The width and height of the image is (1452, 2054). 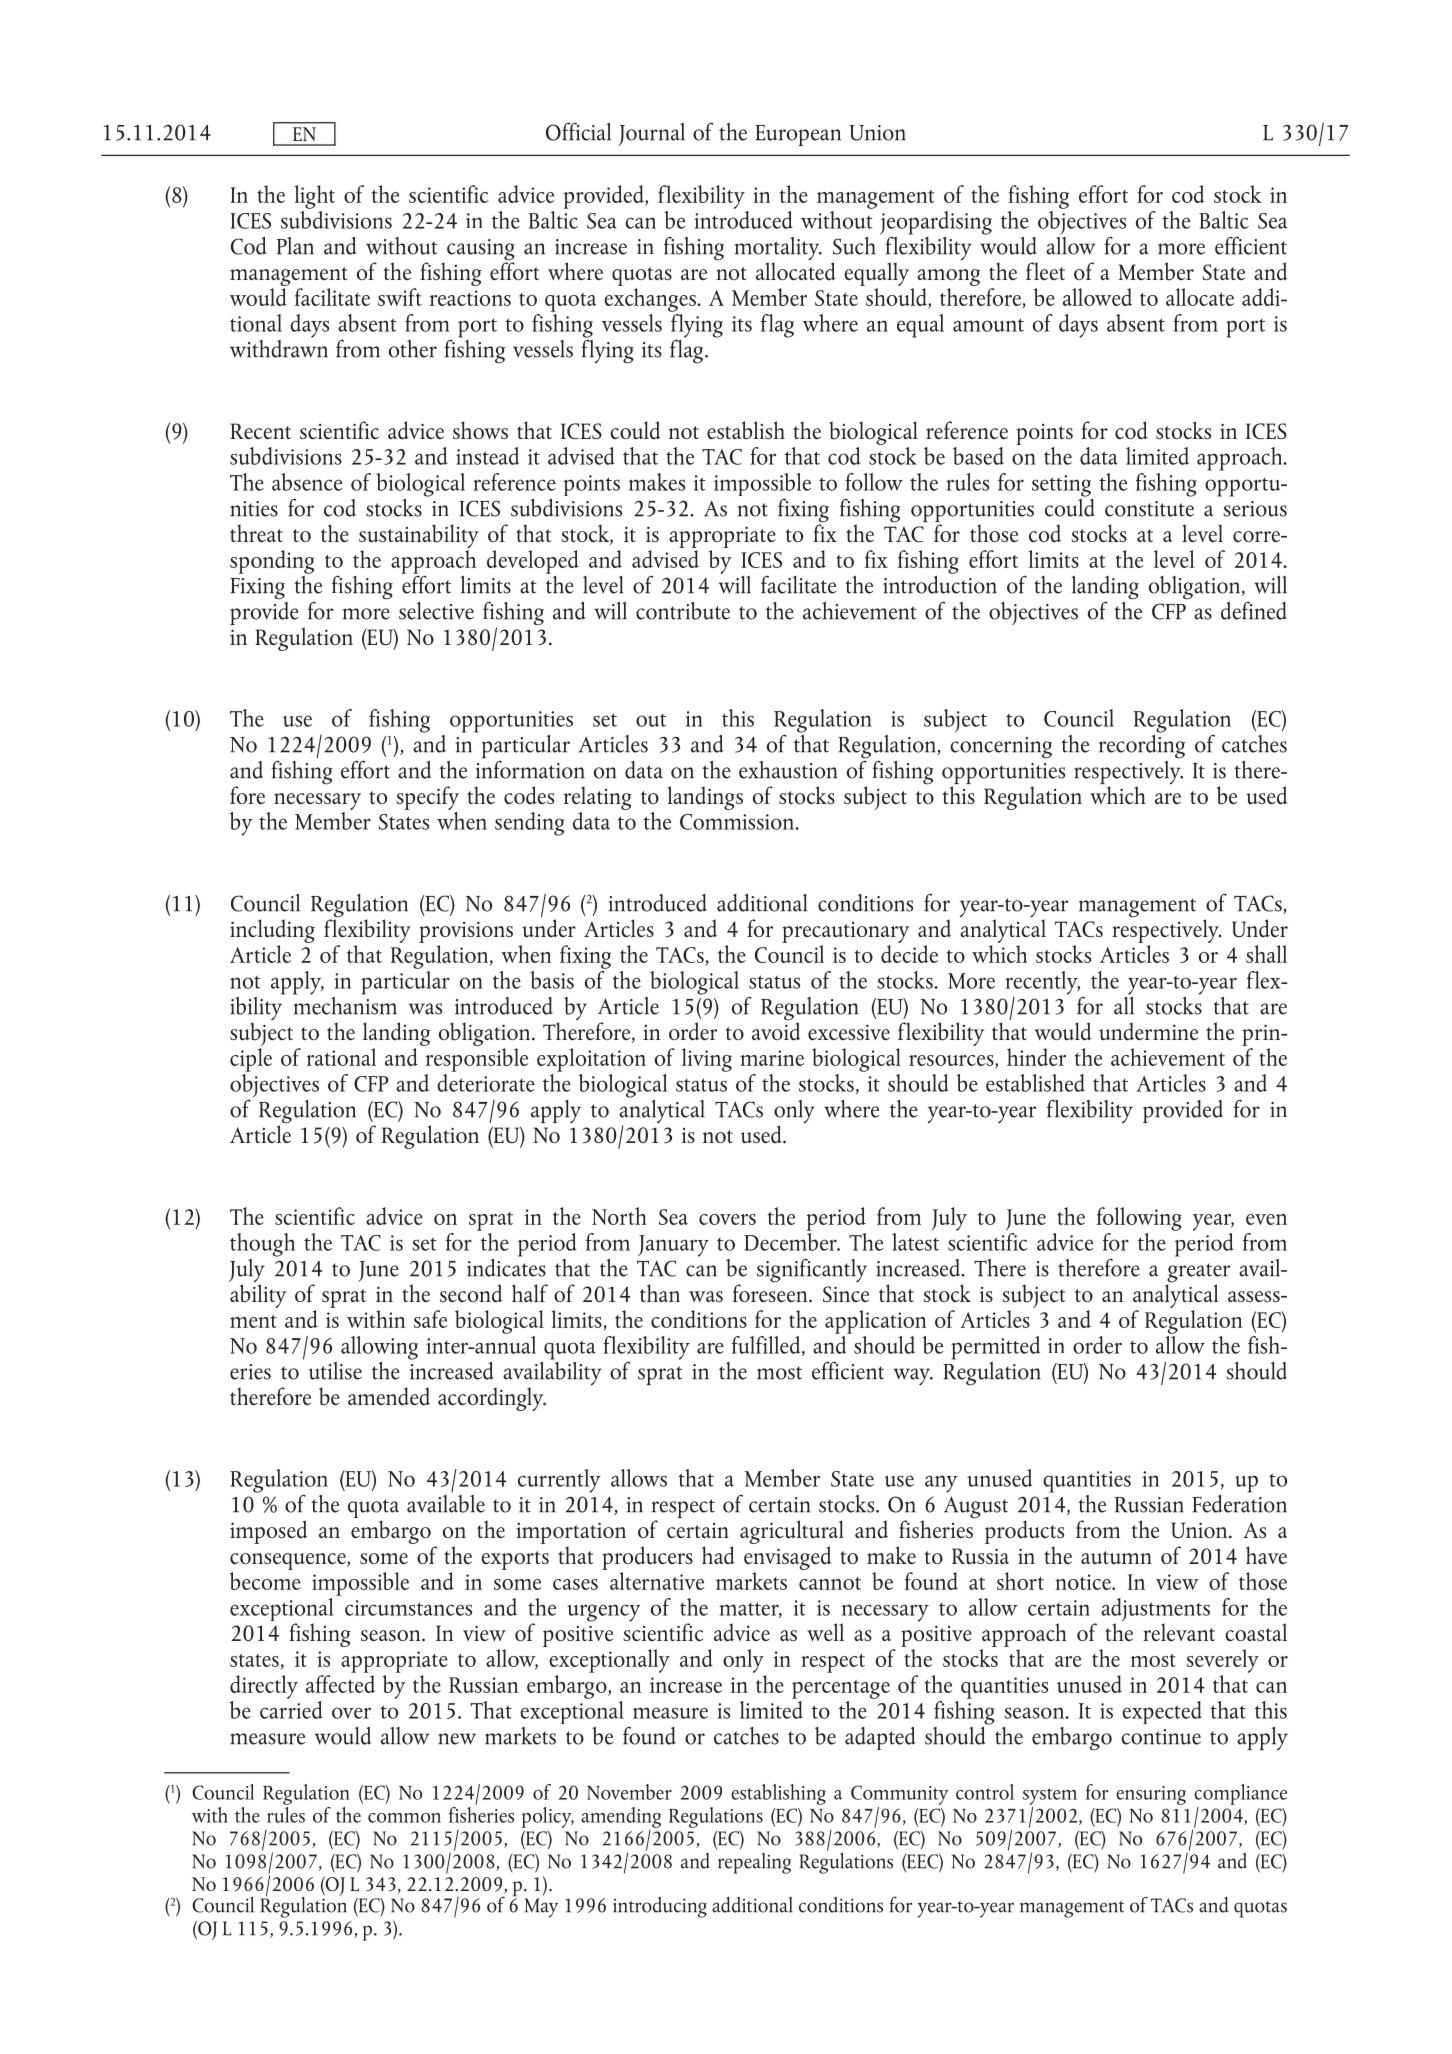 I want to click on light, so click(x=315, y=197).
